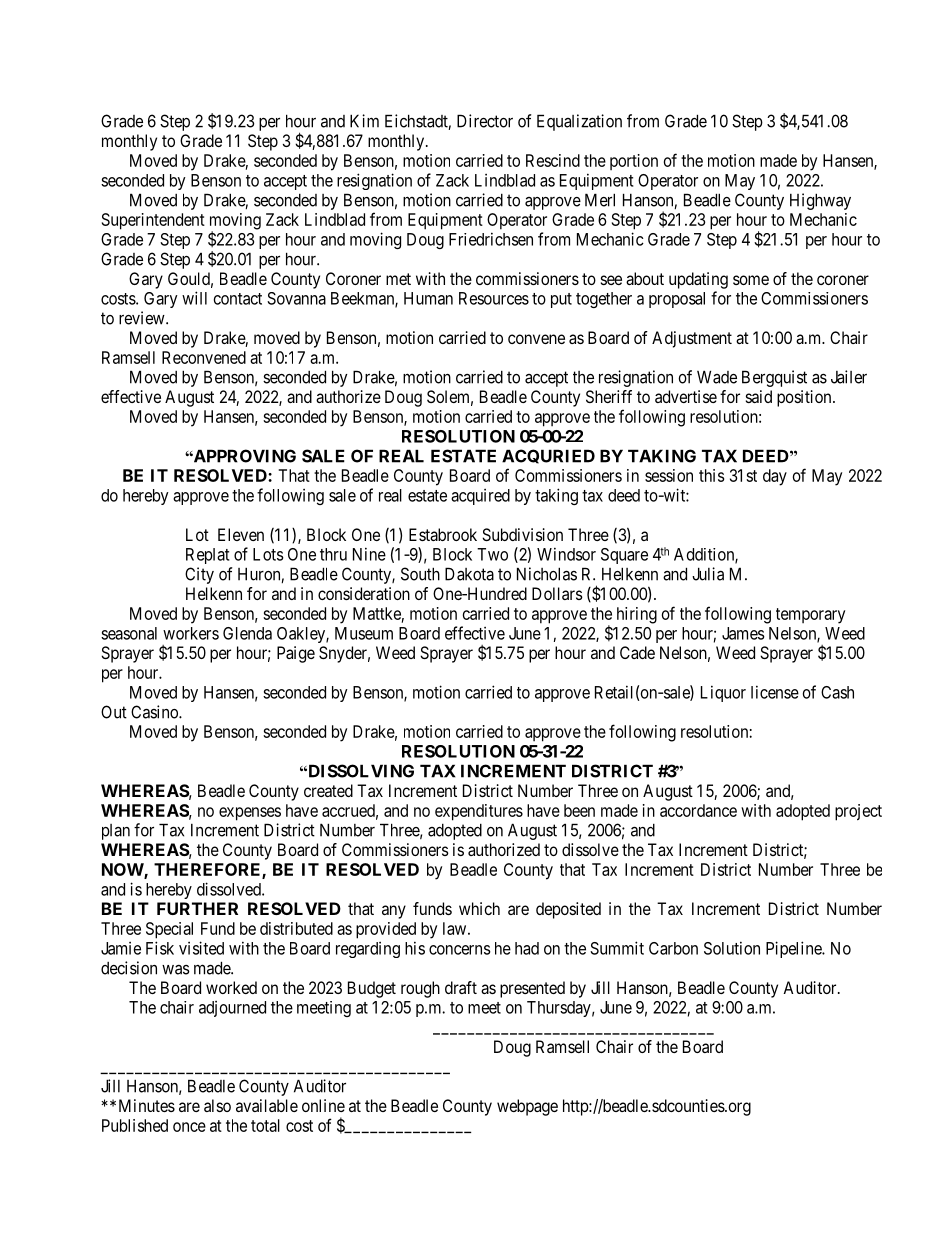  I want to click on webpage, so click(527, 1107).
